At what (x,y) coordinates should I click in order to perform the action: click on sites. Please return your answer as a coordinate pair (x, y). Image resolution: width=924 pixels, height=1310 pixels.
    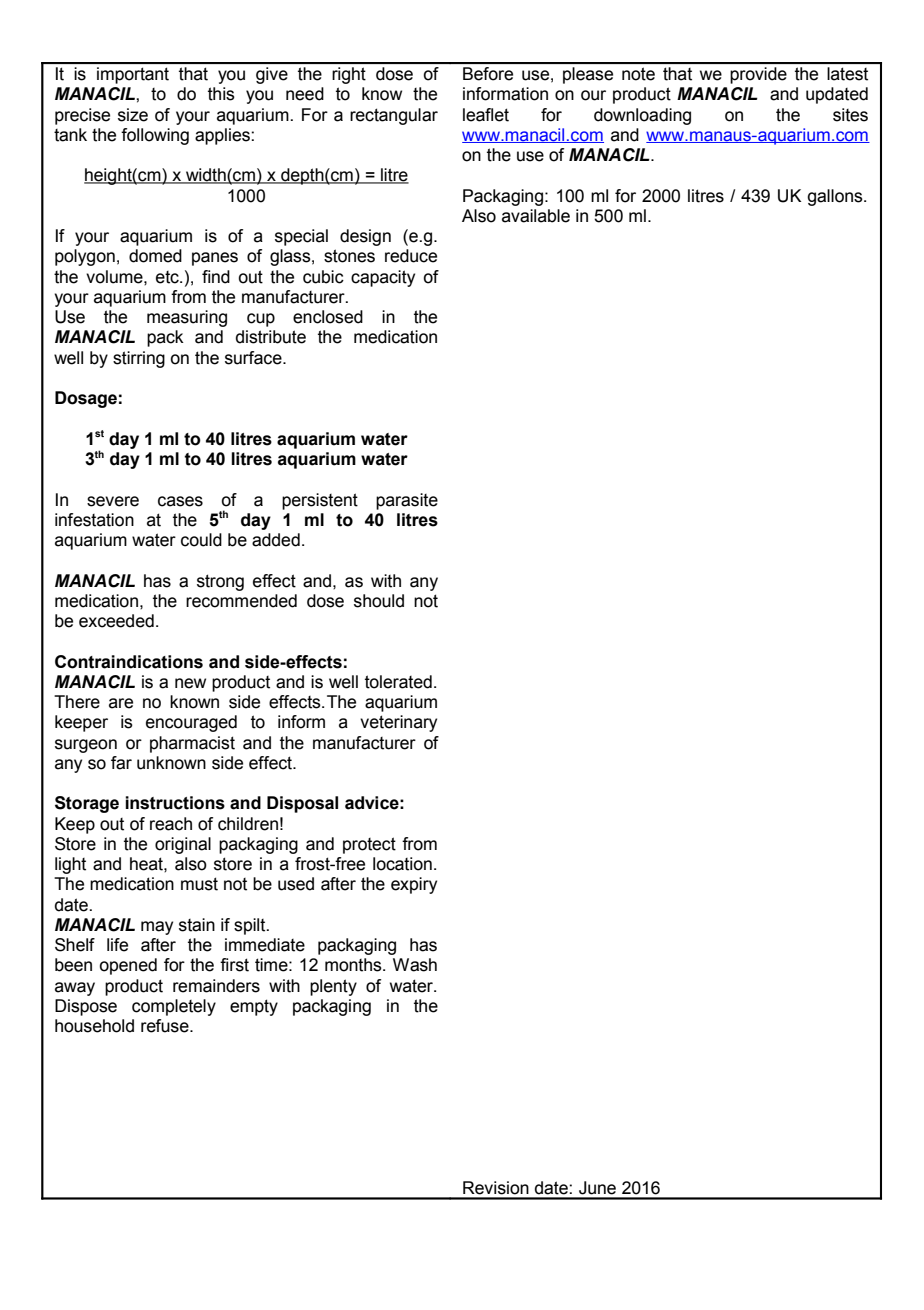
    Looking at the image, I should click on (850, 115).
